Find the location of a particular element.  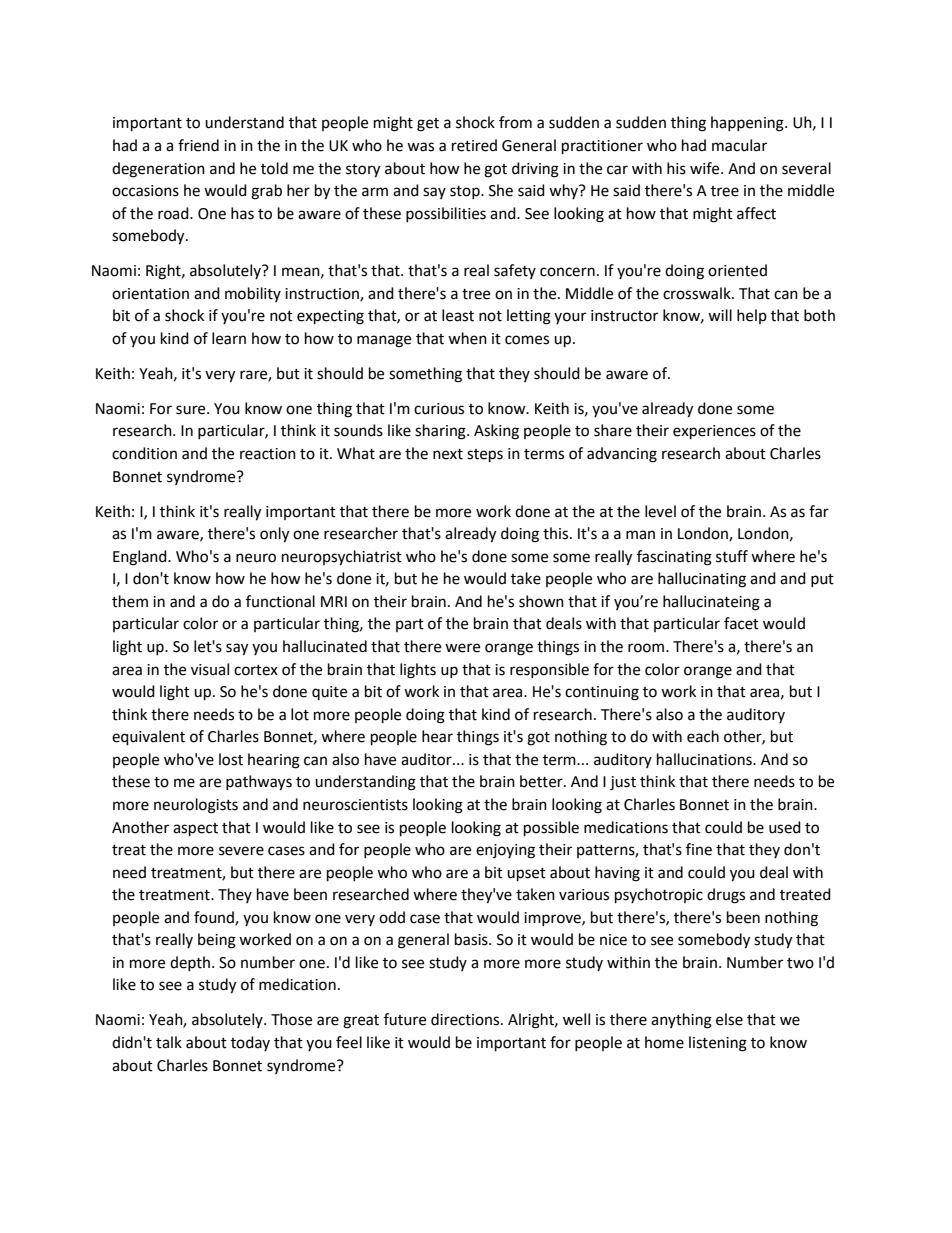

friend is located at coordinates (198, 145).
